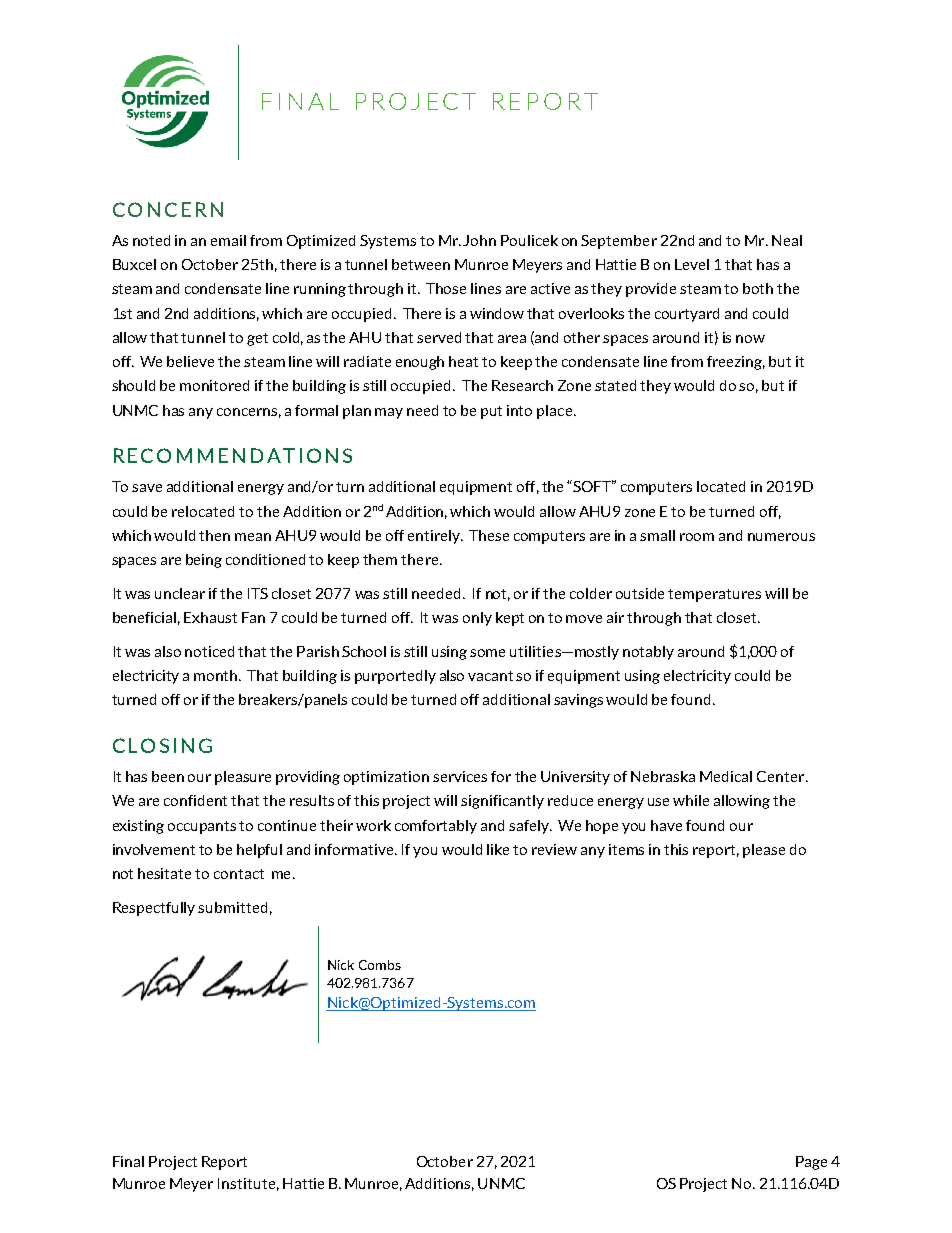 The image size is (952, 1233). What do you see at coordinates (692, 264) in the screenshot?
I see `Level` at bounding box center [692, 264].
